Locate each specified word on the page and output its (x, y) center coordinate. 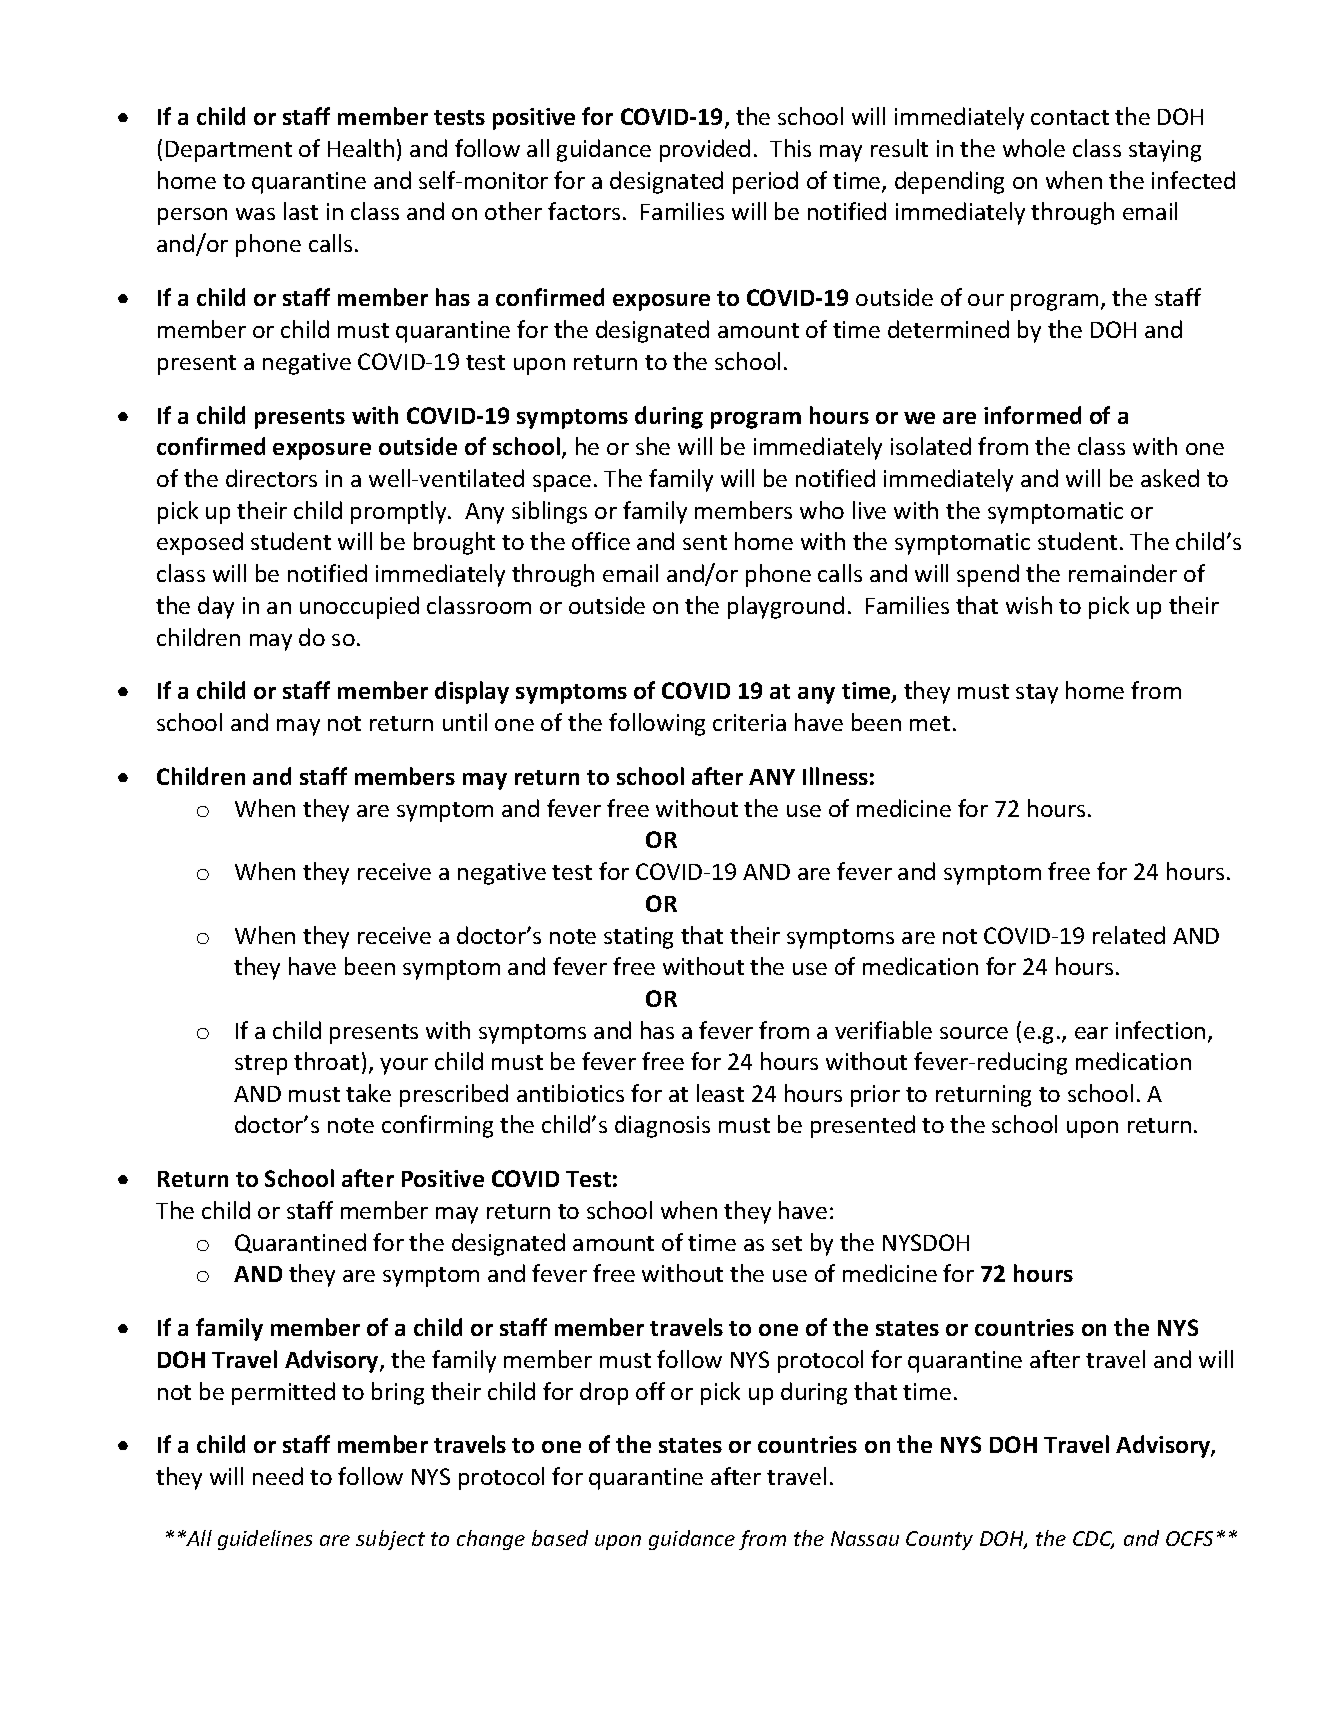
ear (1091, 1033)
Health (361, 148)
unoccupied (359, 607)
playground (786, 607)
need (278, 1476)
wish (1029, 605)
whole (1034, 148)
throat (326, 1061)
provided (705, 150)
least (720, 1093)
